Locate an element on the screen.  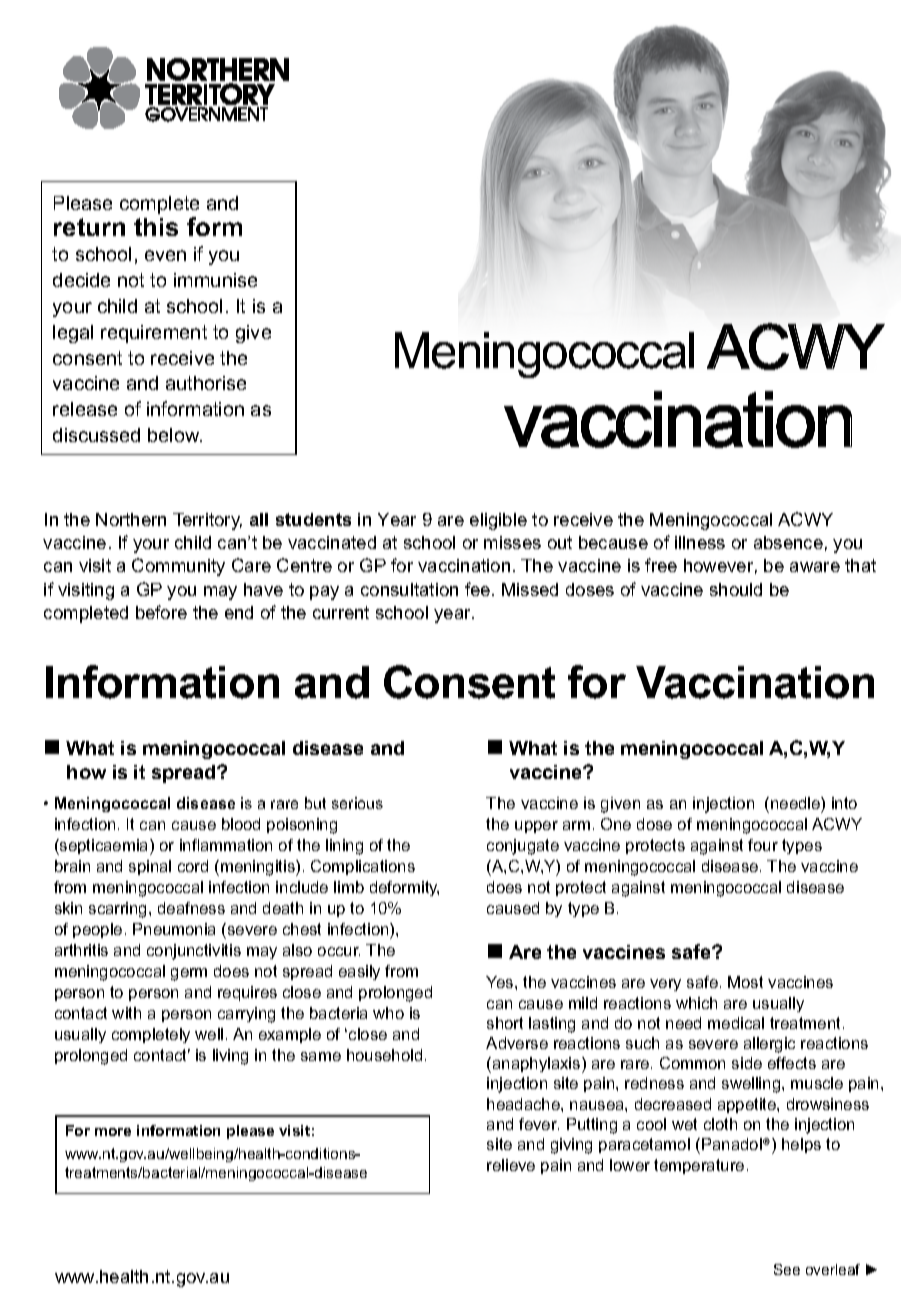
this is located at coordinates (156, 227).
